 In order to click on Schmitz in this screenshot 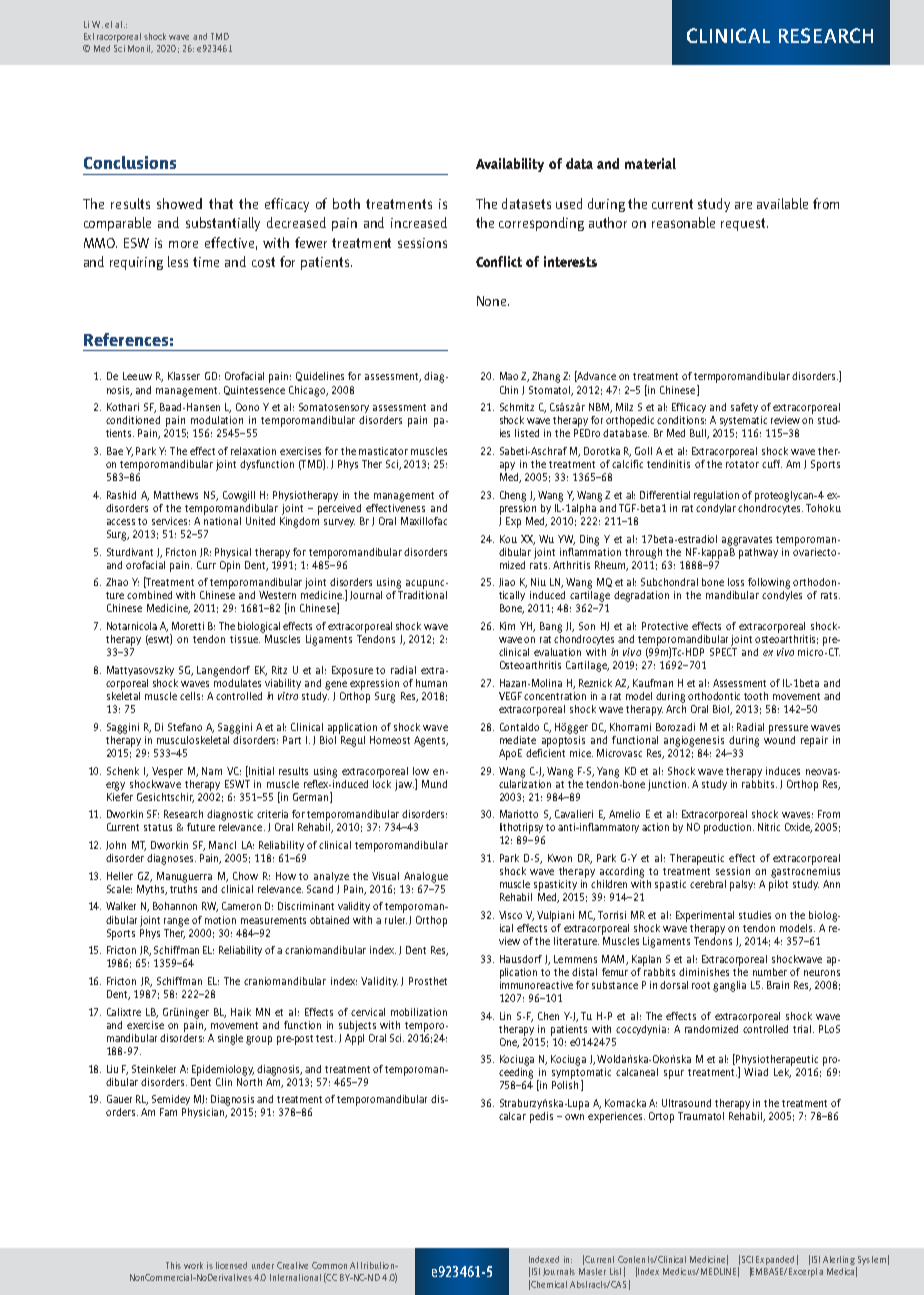, I will do `click(517, 407)`.
